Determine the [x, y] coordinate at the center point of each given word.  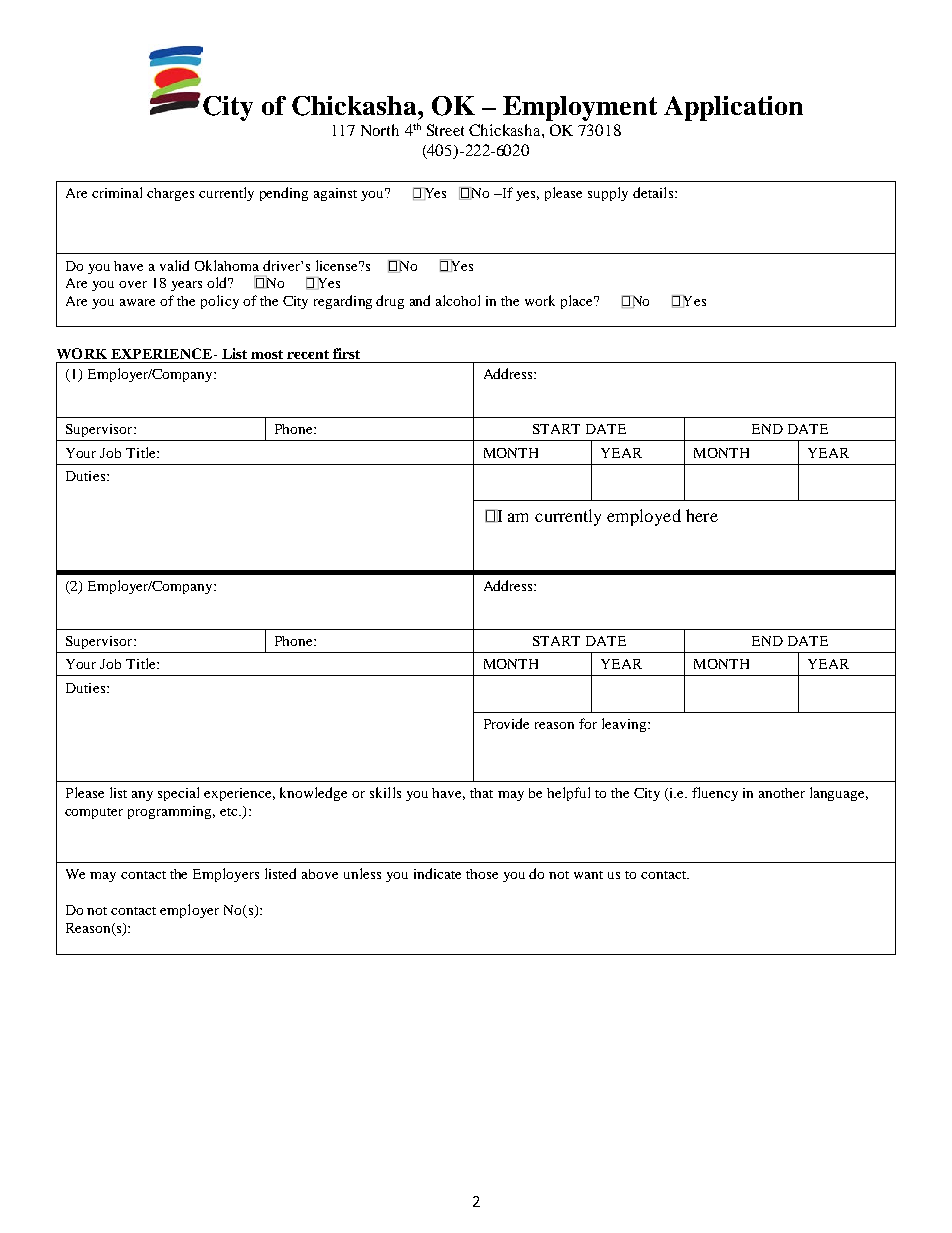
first [346, 353]
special [178, 794]
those [482, 874]
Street [445, 130]
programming [171, 812]
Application [733, 108]
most [267, 354]
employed [644, 517]
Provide [506, 723]
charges [170, 194]
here [702, 515]
